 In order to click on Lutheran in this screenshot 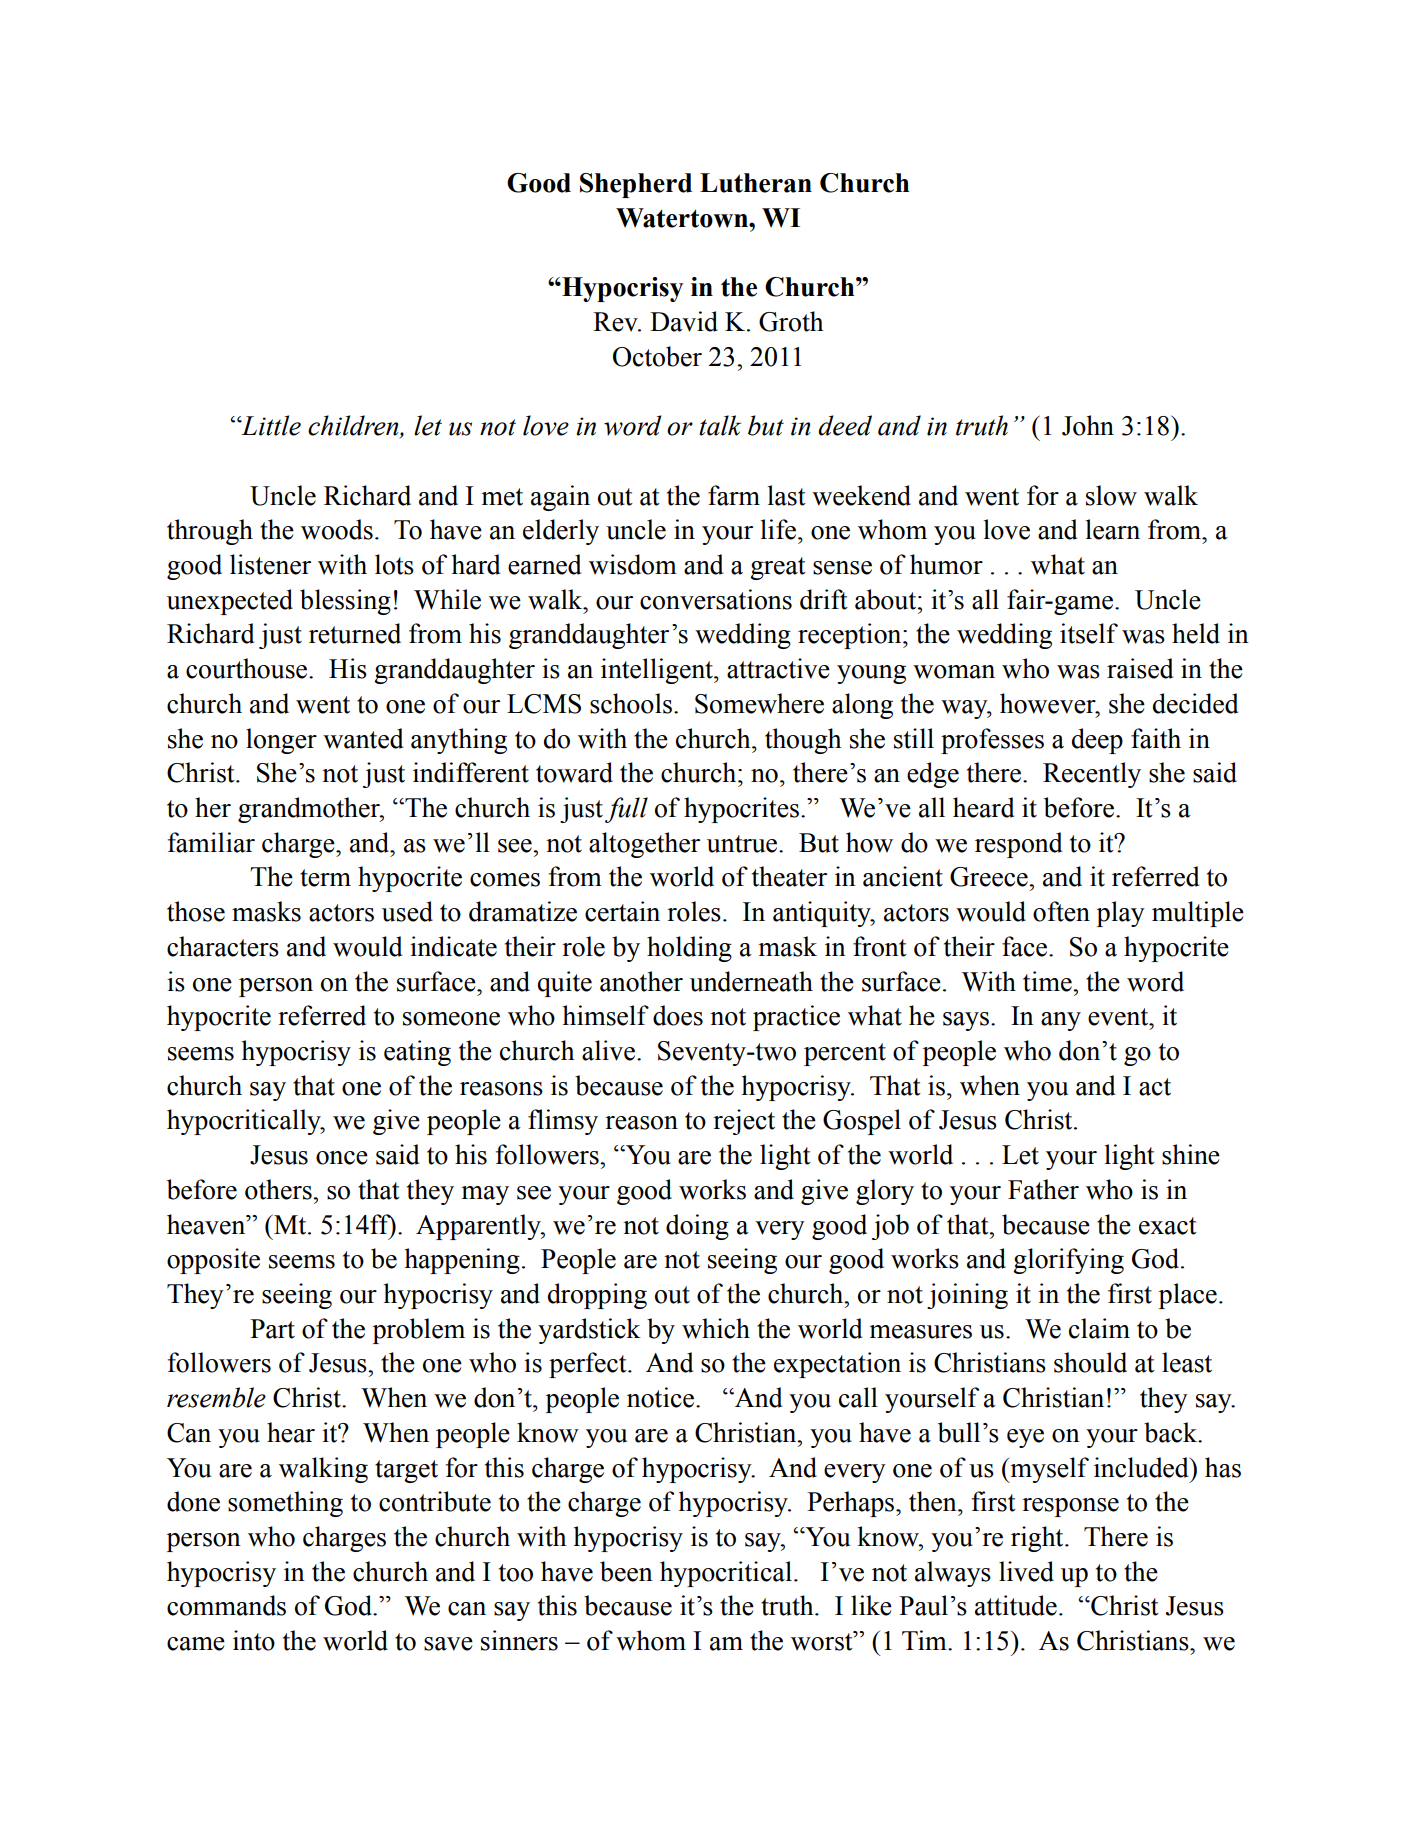, I will do `click(756, 183)`.
